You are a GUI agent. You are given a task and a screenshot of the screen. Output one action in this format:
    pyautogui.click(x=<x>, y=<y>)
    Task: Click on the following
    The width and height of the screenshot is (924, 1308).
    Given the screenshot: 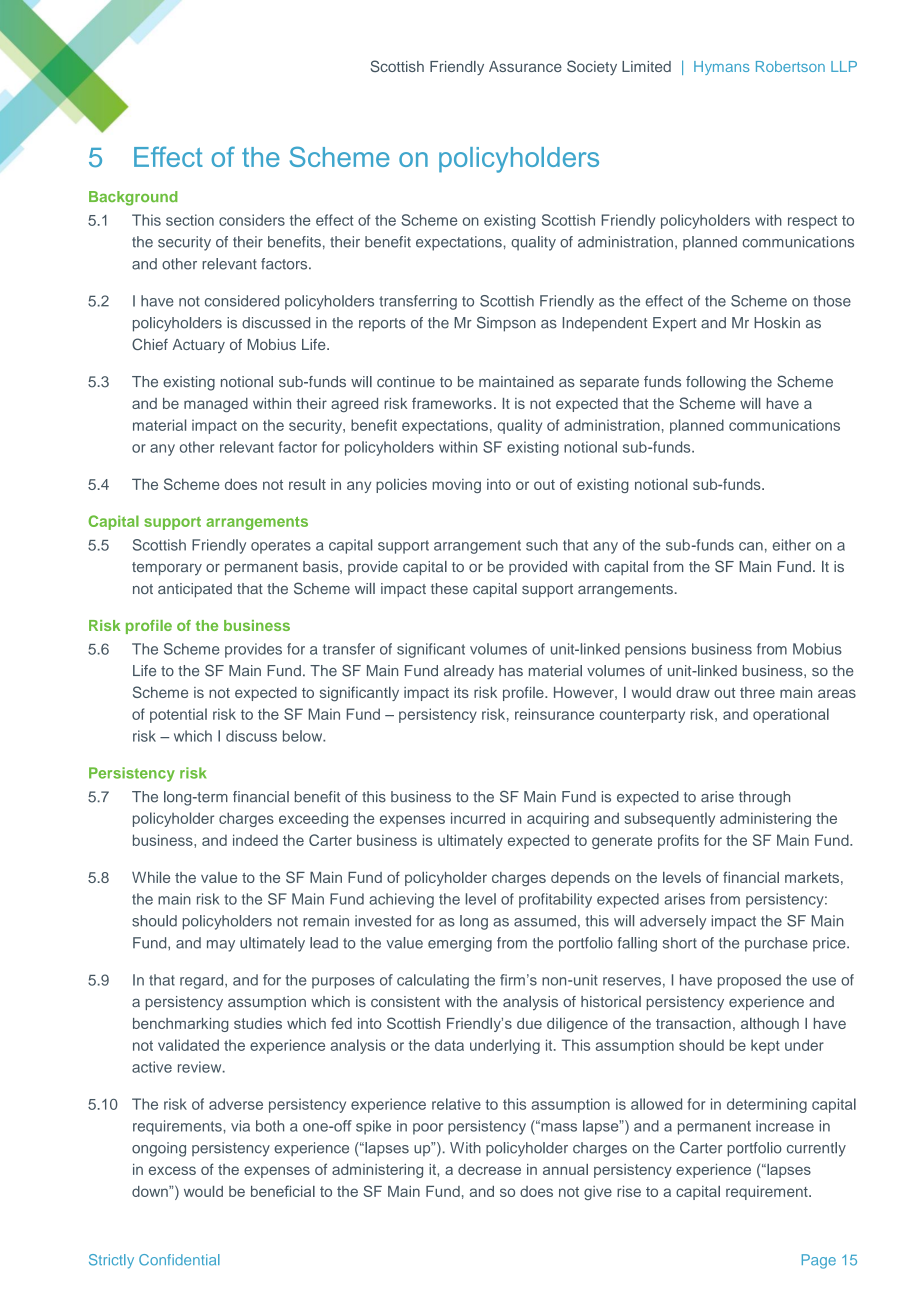 What is the action you would take?
    pyautogui.click(x=716, y=383)
